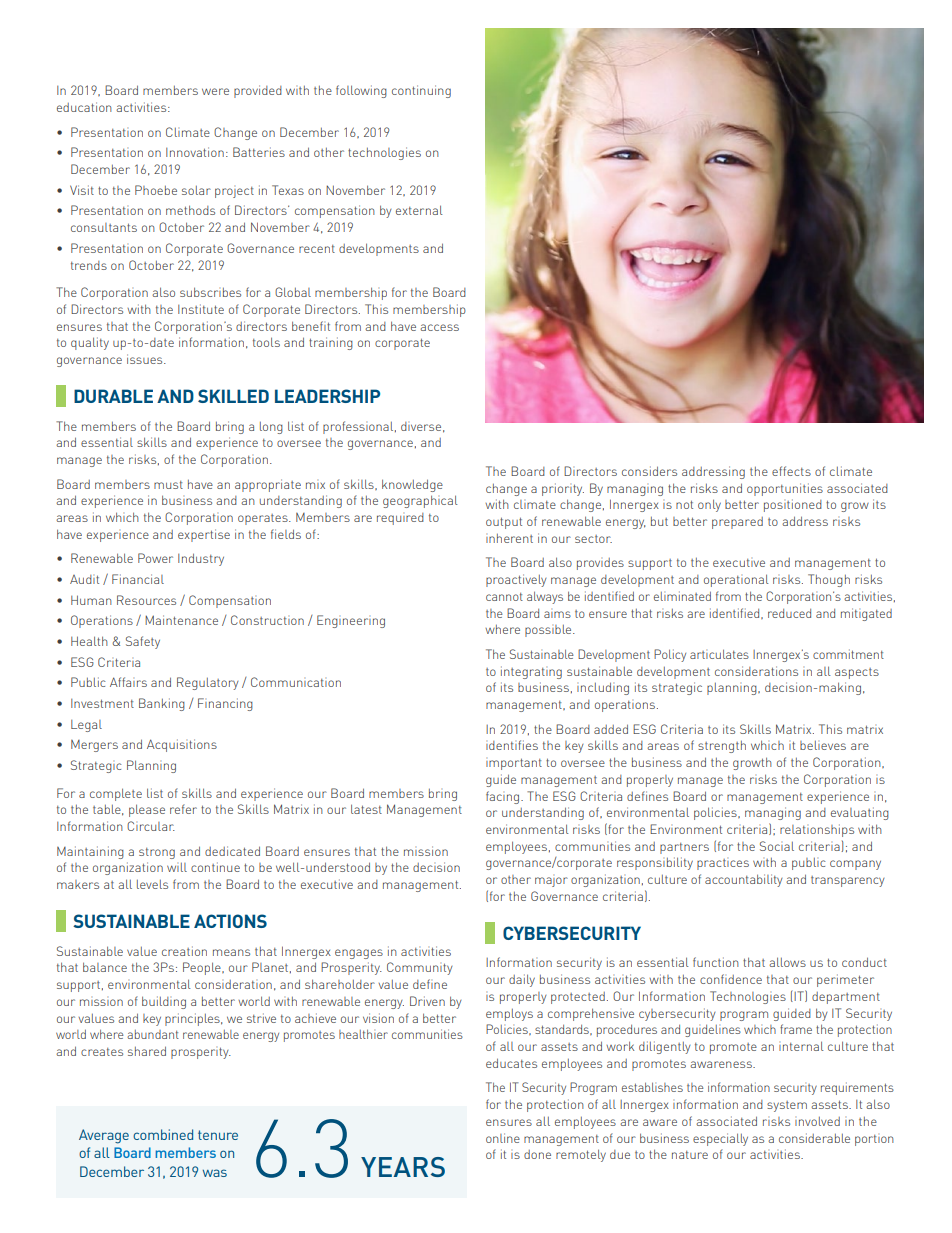 This screenshot has height=1233, width=952. I want to click on effects, so click(791, 471).
